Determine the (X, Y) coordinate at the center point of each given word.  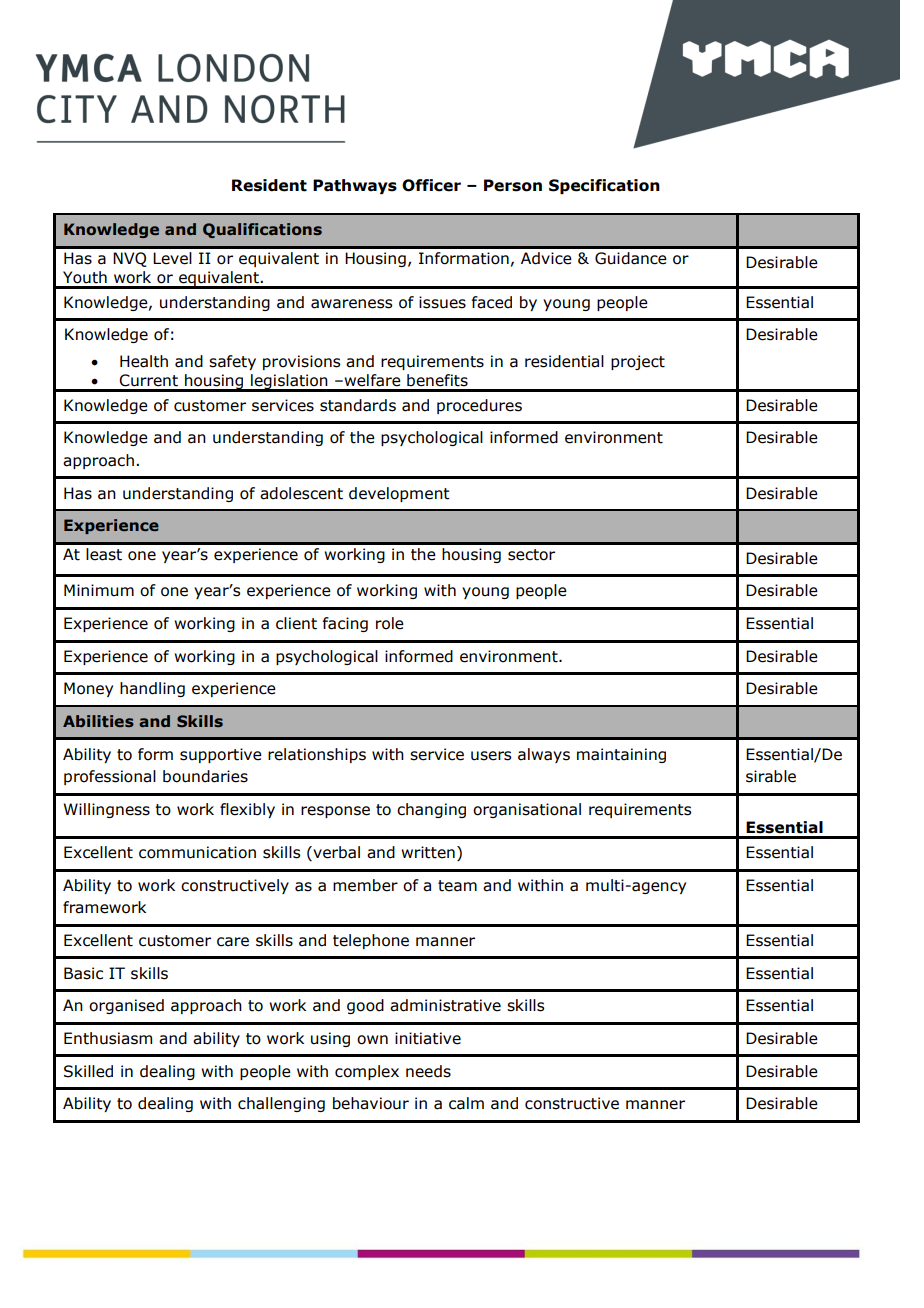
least (104, 554)
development (399, 494)
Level (172, 258)
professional (110, 777)
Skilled (88, 1071)
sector (531, 555)
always (544, 755)
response (335, 812)
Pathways (355, 186)
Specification (604, 186)
